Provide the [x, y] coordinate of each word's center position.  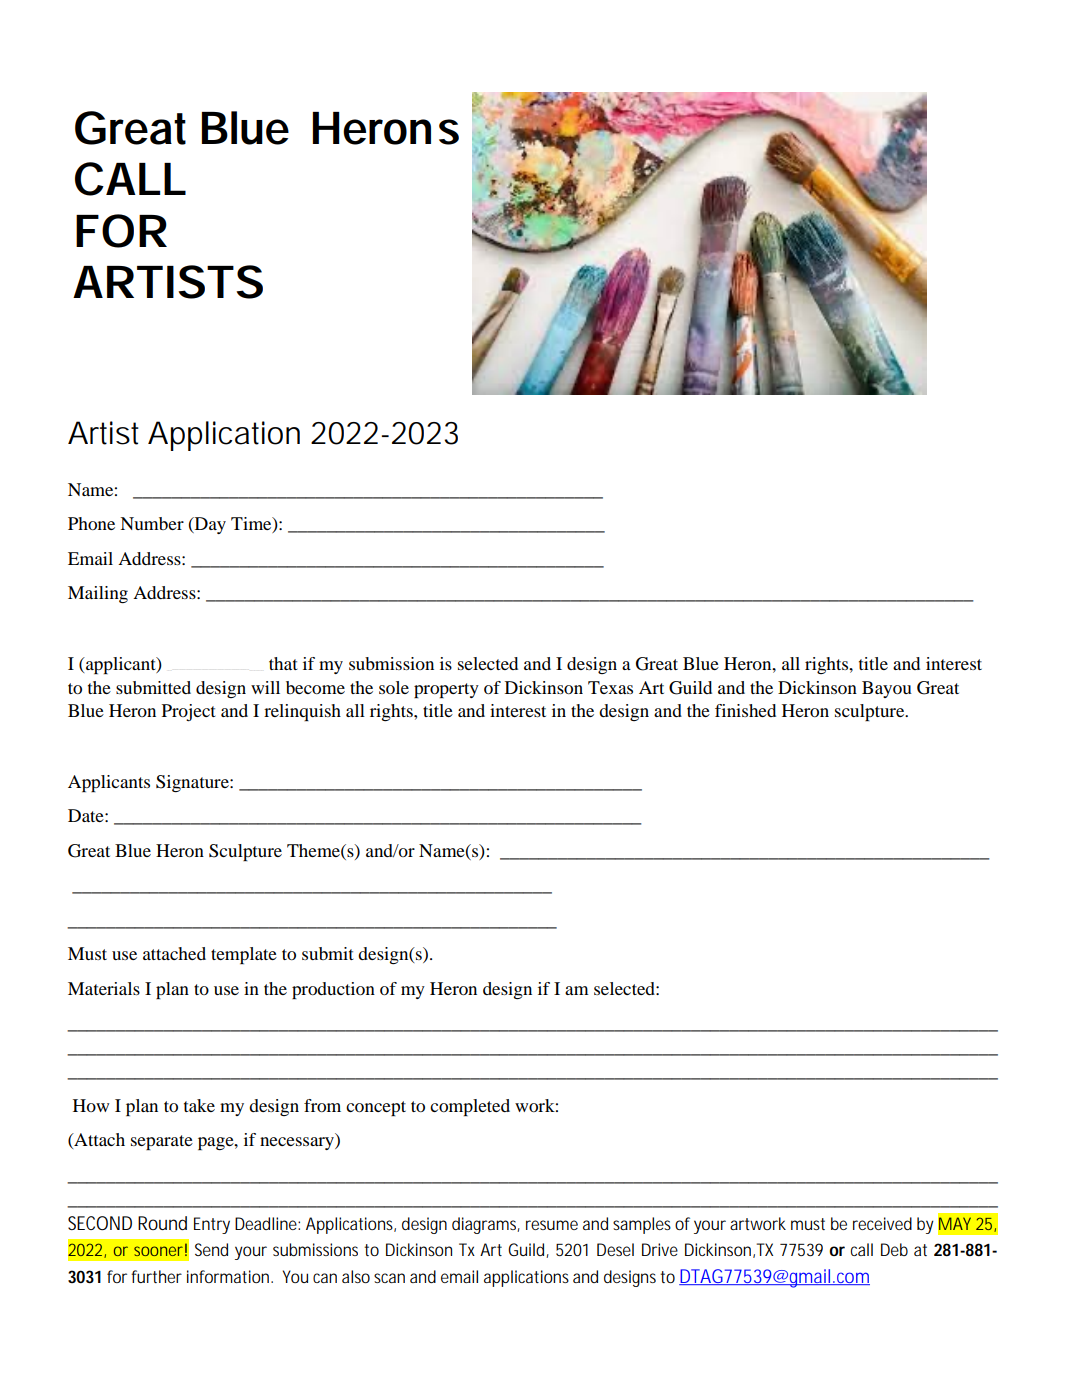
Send [211, 1249]
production [333, 990]
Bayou [887, 689]
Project [189, 712]
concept [376, 1108]
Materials [104, 988]
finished [745, 710]
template [244, 955]
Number [152, 523]
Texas [610, 687]
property [446, 690]
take [199, 1105]
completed [470, 1107]
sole [394, 687]
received [882, 1223]
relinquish [302, 712]
